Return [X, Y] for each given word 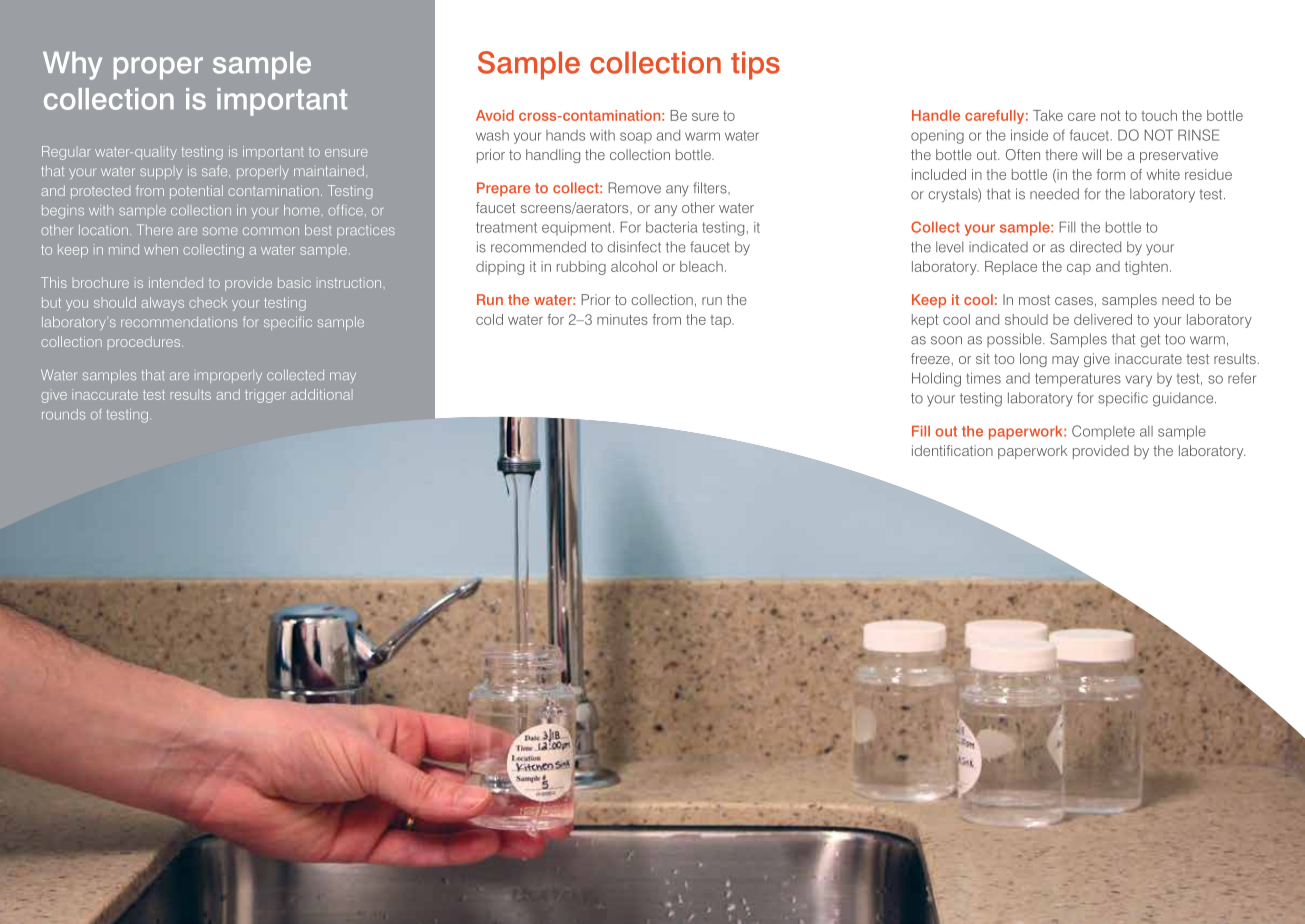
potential [196, 192]
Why [72, 66]
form [1110, 174]
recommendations [179, 322]
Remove [634, 188]
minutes [622, 319]
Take [1048, 115]
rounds [63, 414]
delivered [1103, 319]
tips [755, 65]
